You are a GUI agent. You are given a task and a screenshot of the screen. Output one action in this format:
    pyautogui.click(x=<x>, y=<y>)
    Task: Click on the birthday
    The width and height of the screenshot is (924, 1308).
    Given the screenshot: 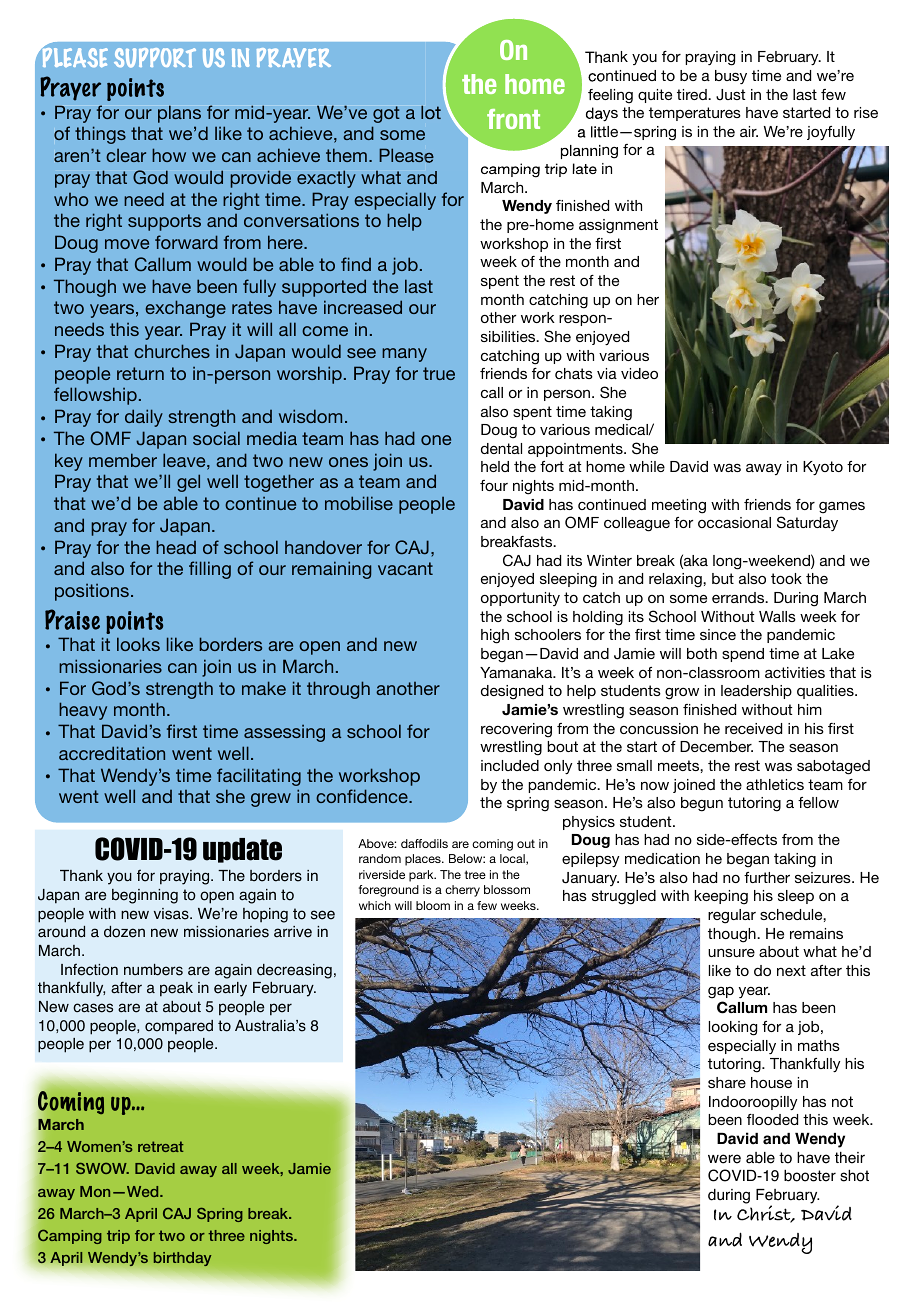 What is the action you would take?
    pyautogui.click(x=183, y=1259)
